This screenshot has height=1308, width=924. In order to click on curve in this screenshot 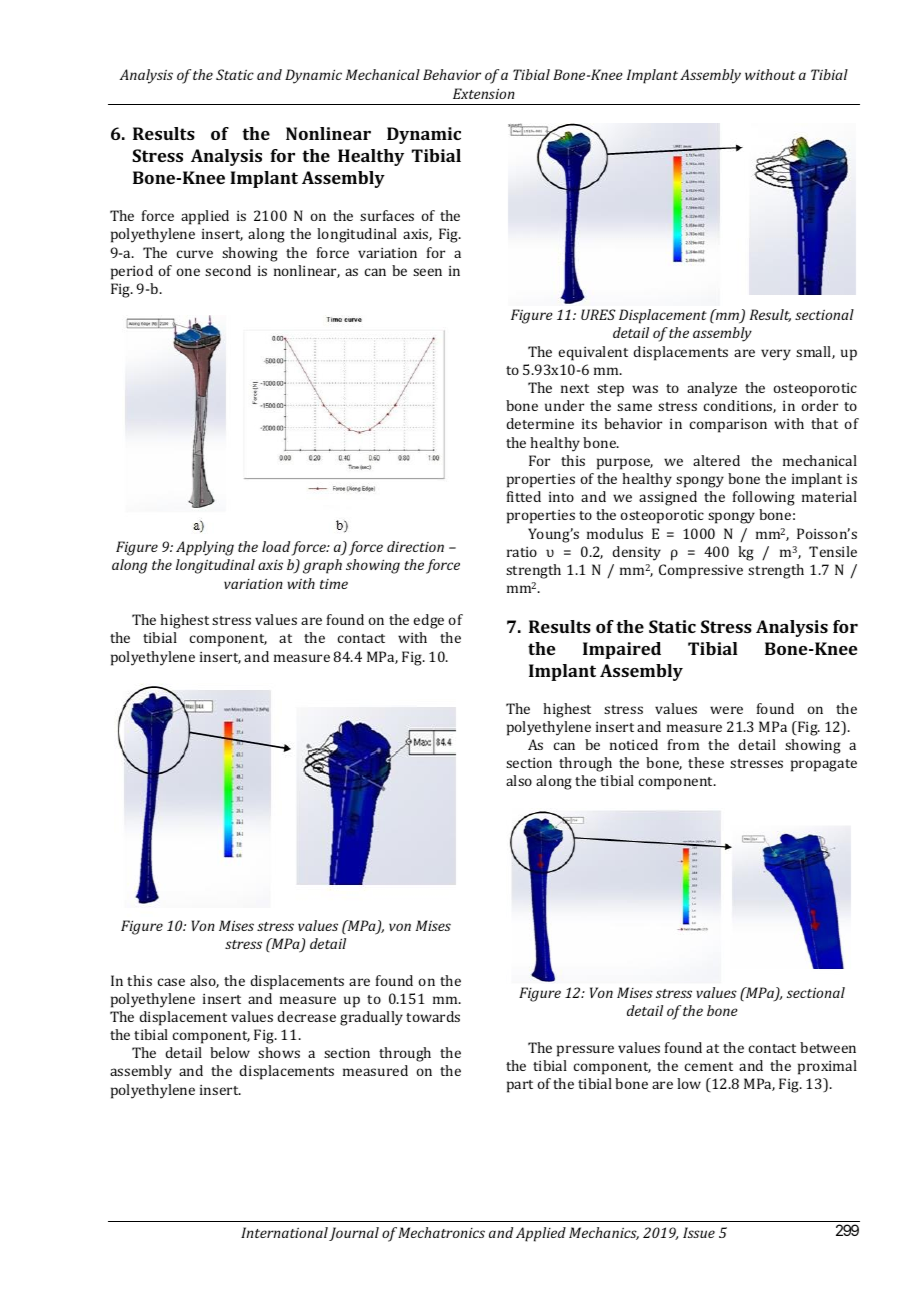, I will do `click(195, 254)`.
